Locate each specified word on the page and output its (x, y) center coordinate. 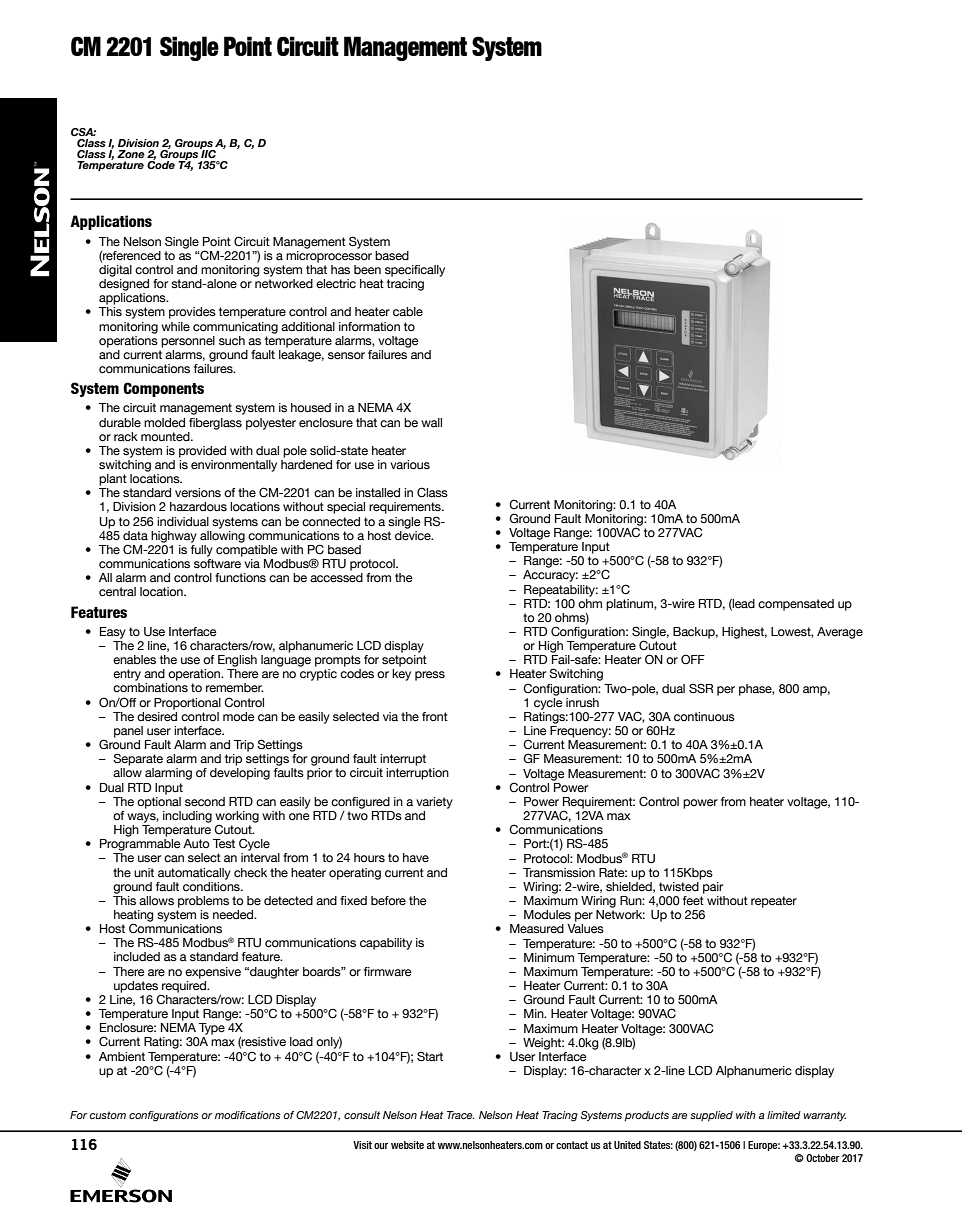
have (416, 858)
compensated (796, 605)
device (414, 534)
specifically (415, 271)
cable (408, 312)
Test (224, 843)
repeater (774, 902)
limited (784, 1115)
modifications (248, 1115)
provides (192, 313)
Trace (461, 1115)
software (217, 564)
